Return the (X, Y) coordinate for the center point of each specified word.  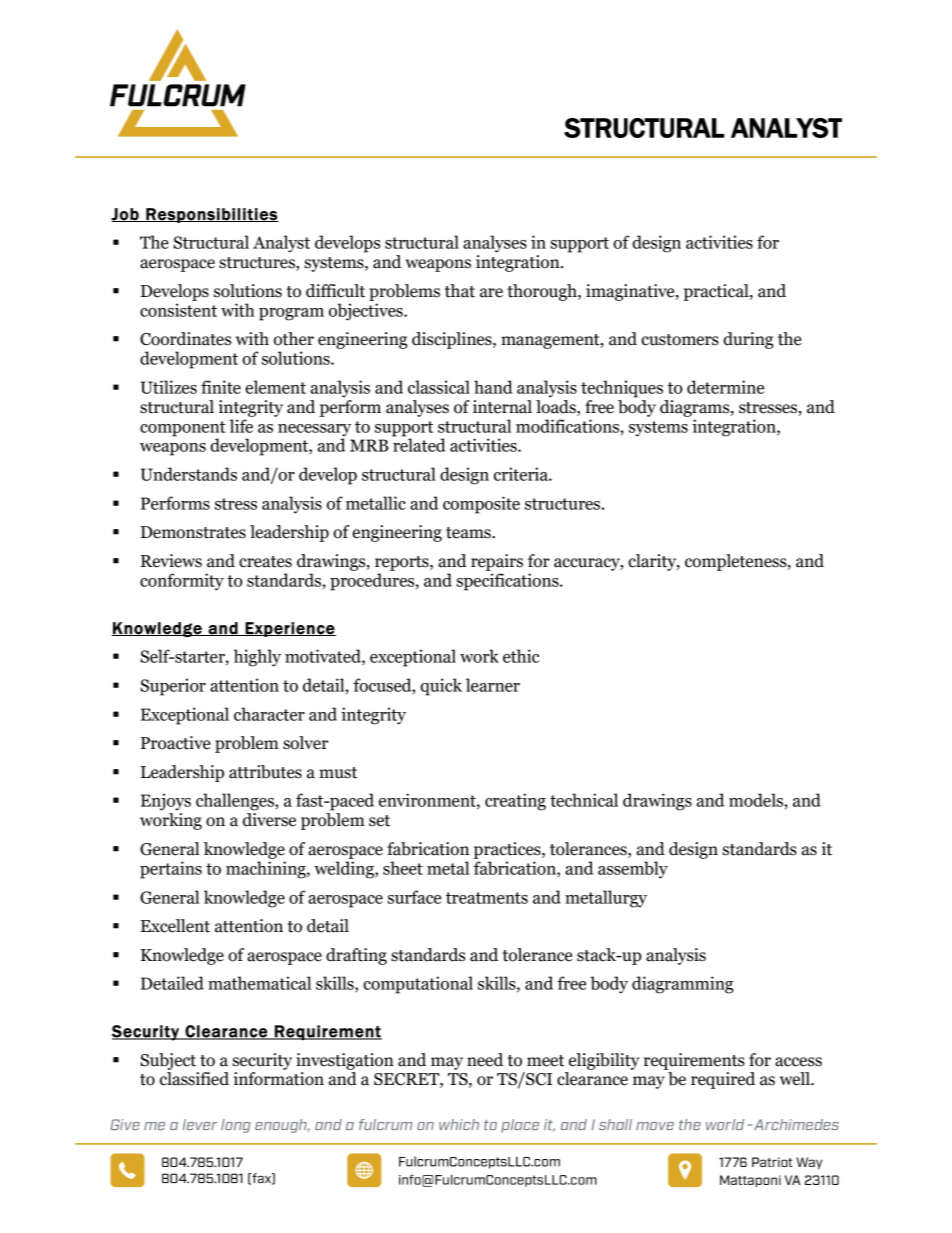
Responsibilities (211, 215)
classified (194, 1079)
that (460, 291)
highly (257, 658)
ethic (521, 656)
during (748, 340)
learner (493, 685)
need (485, 1060)
